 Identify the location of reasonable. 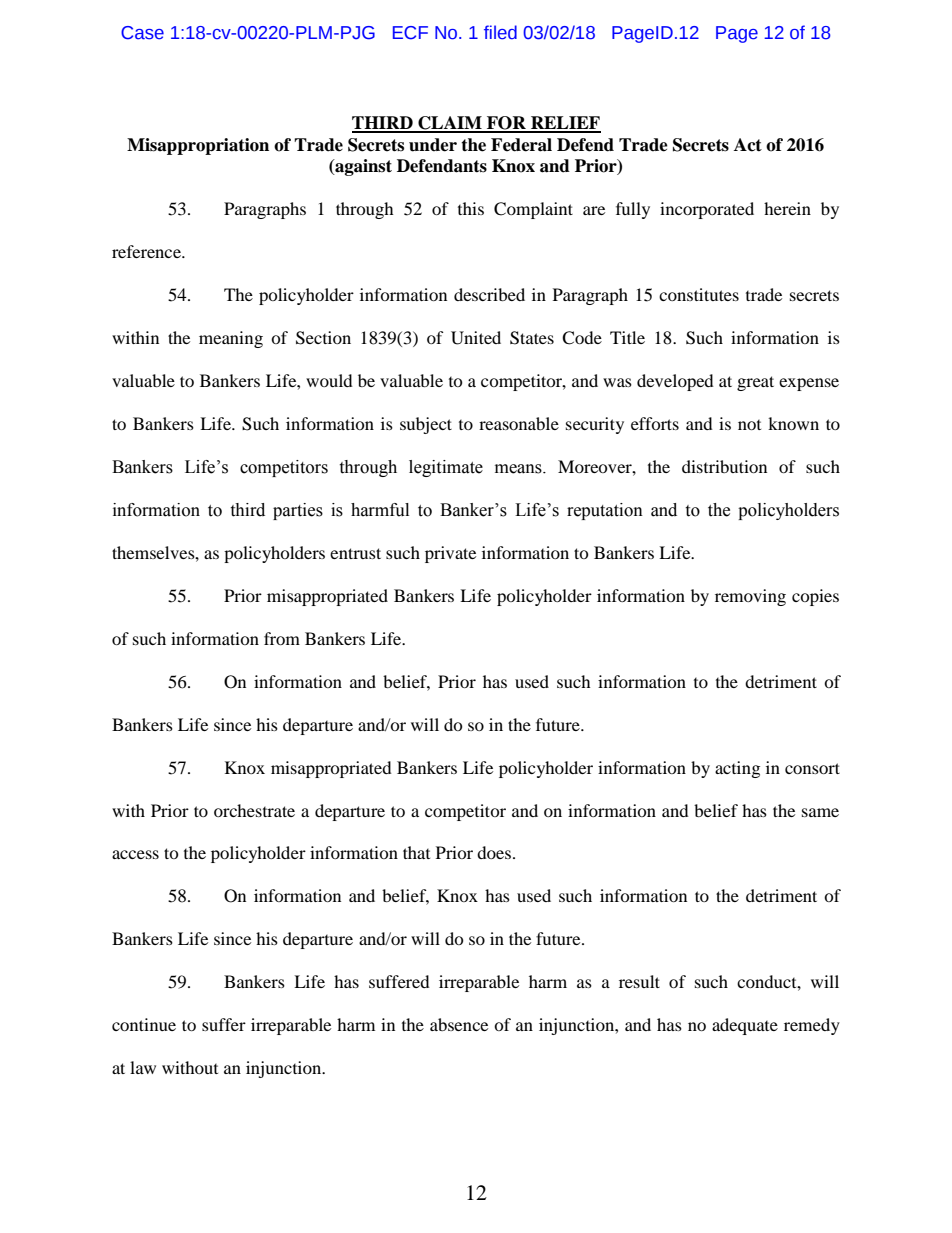
(519, 423).
